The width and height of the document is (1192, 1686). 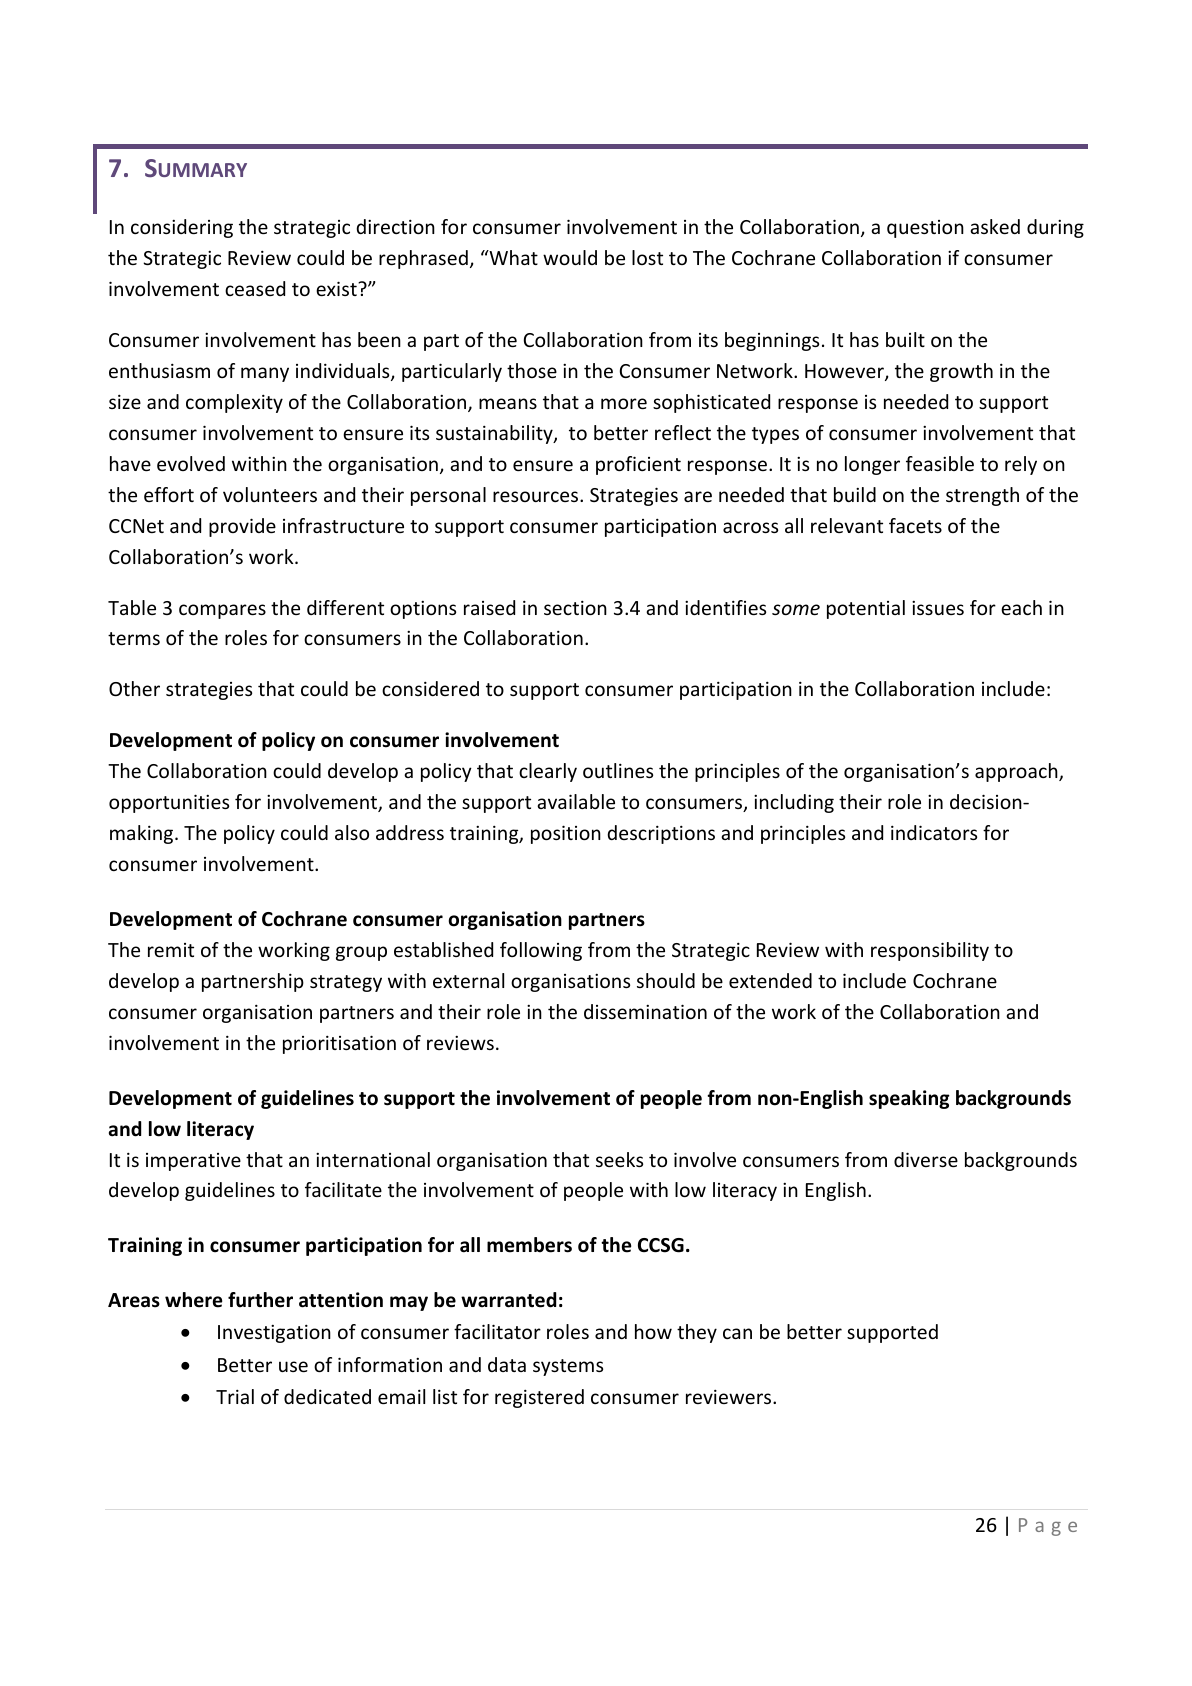 I want to click on ceased, so click(x=255, y=288).
